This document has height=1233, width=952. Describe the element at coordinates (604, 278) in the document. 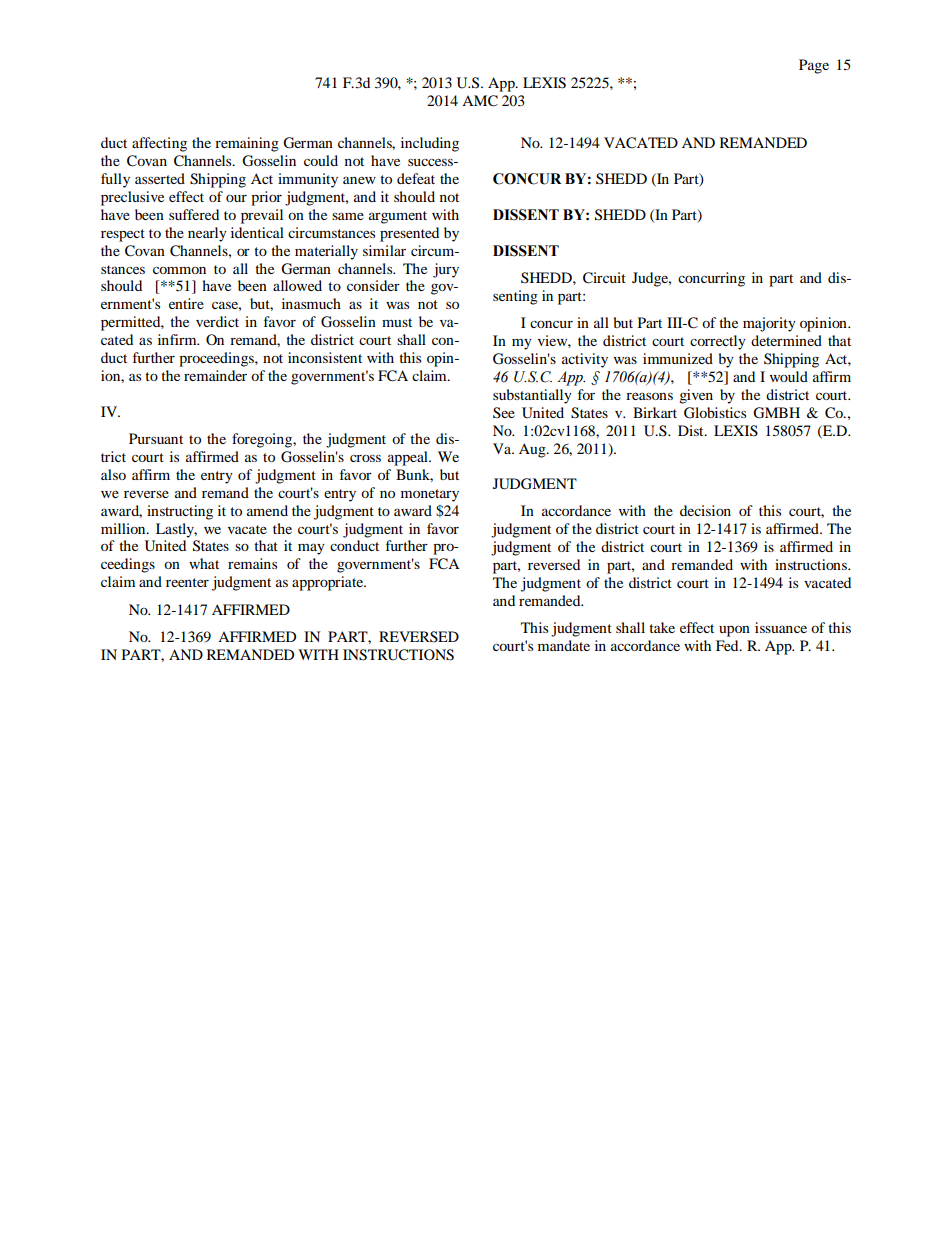

I see `Circuit` at that location.
